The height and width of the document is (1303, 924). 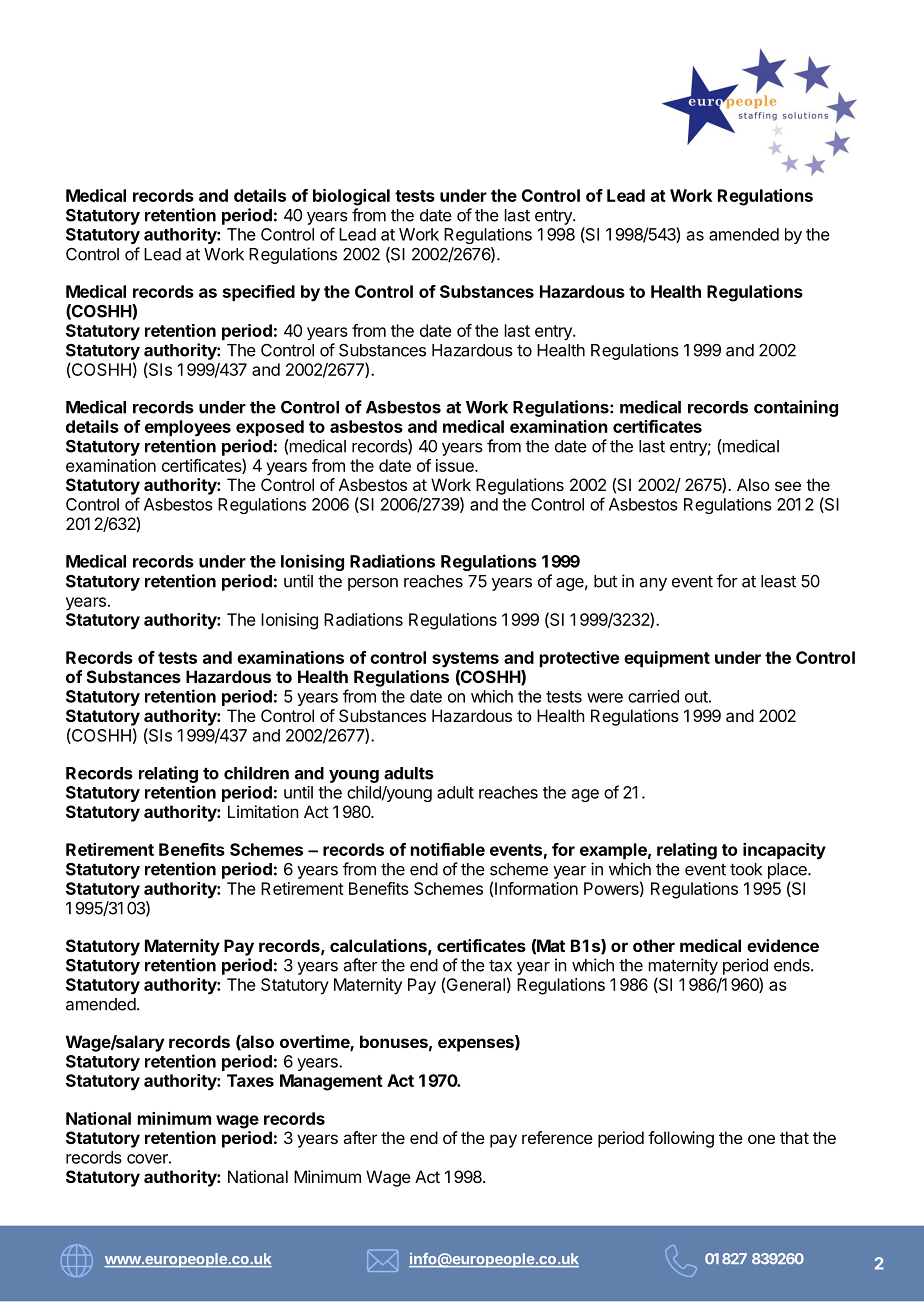 I want to click on person, so click(x=373, y=584).
